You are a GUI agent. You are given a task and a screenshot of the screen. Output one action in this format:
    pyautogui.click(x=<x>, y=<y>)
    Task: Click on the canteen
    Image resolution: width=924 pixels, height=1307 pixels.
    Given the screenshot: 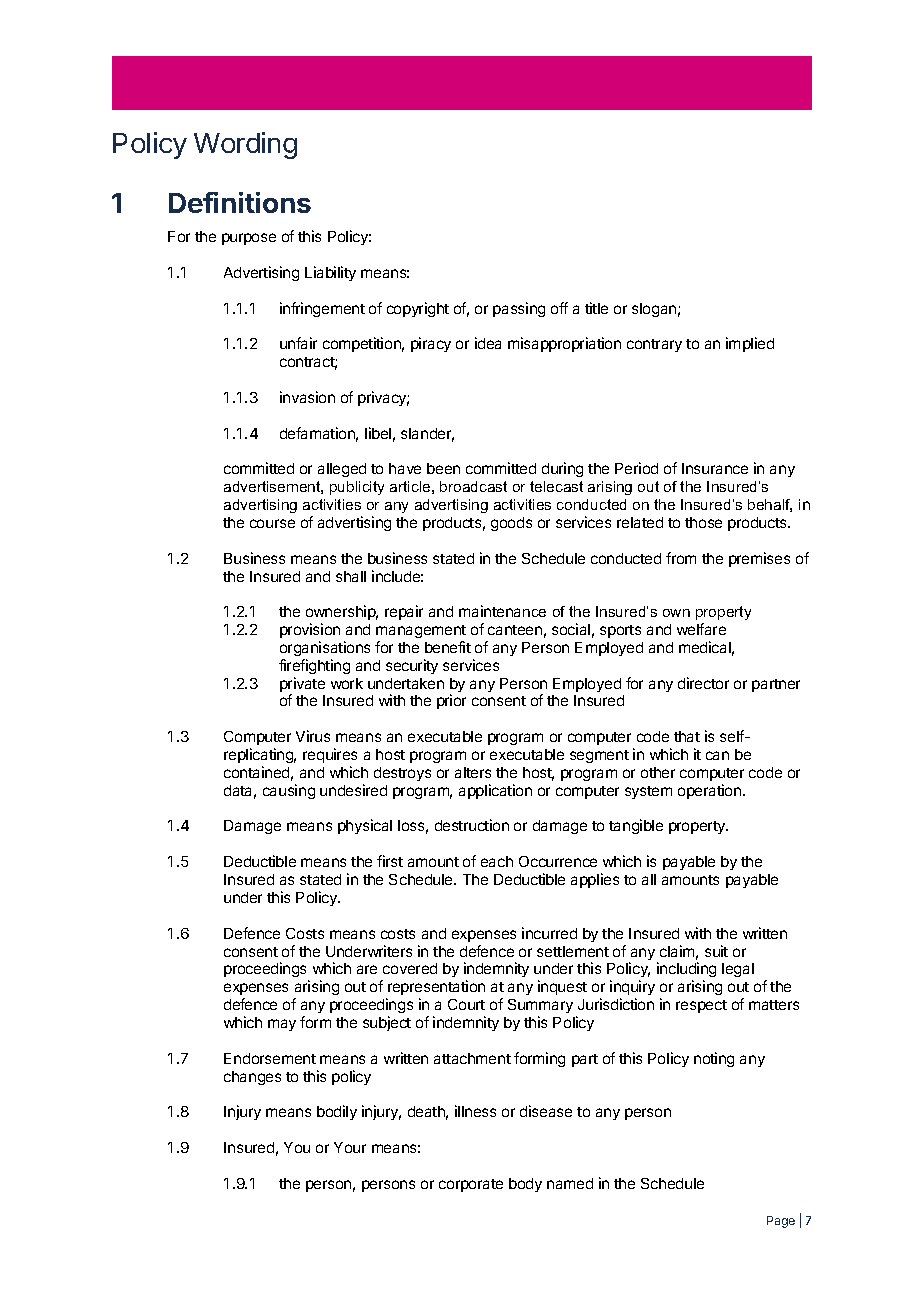 What is the action you would take?
    pyautogui.click(x=515, y=630)
